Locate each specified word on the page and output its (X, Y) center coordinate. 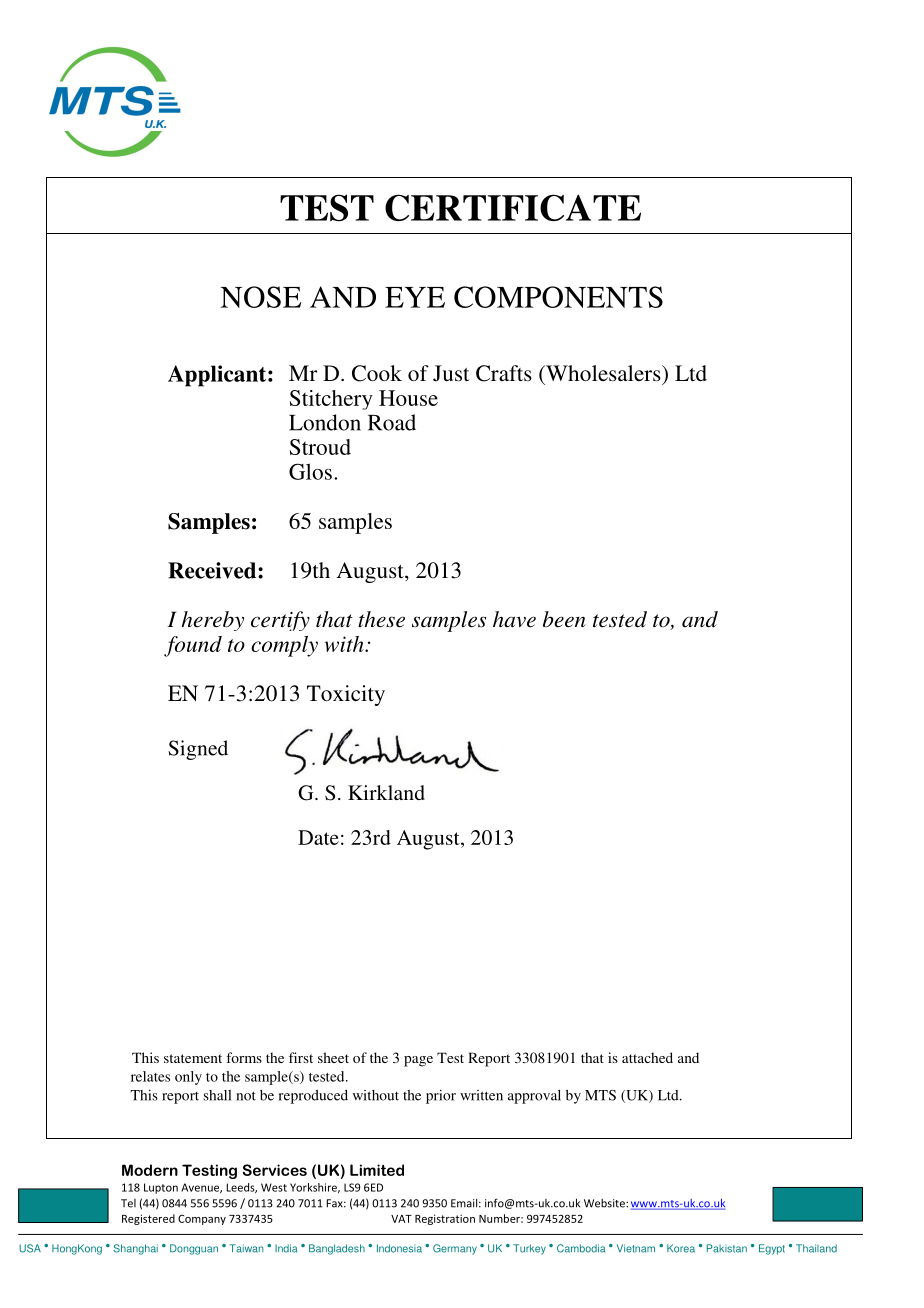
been (564, 619)
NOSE (260, 297)
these (381, 619)
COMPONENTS (558, 297)
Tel (128, 1203)
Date (318, 837)
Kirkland (386, 792)
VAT (401, 1219)
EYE (415, 297)
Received (213, 570)
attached (647, 1057)
